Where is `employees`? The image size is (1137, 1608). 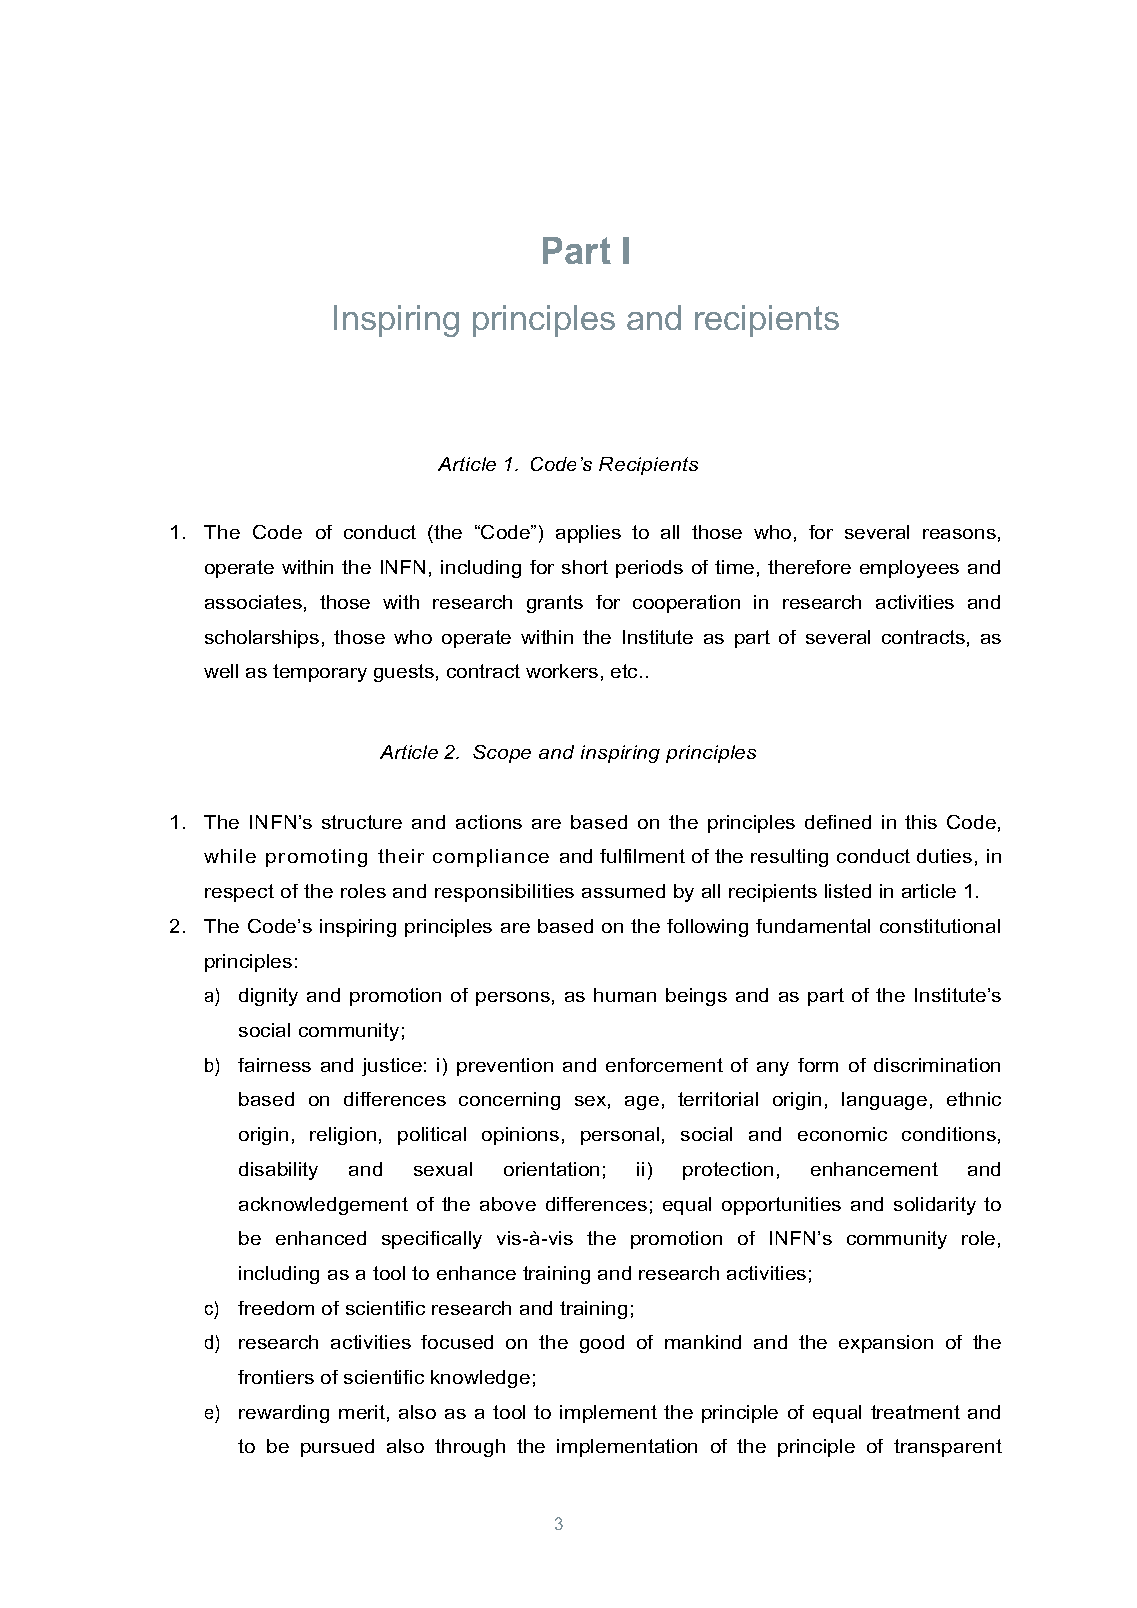
employees is located at coordinates (909, 569).
